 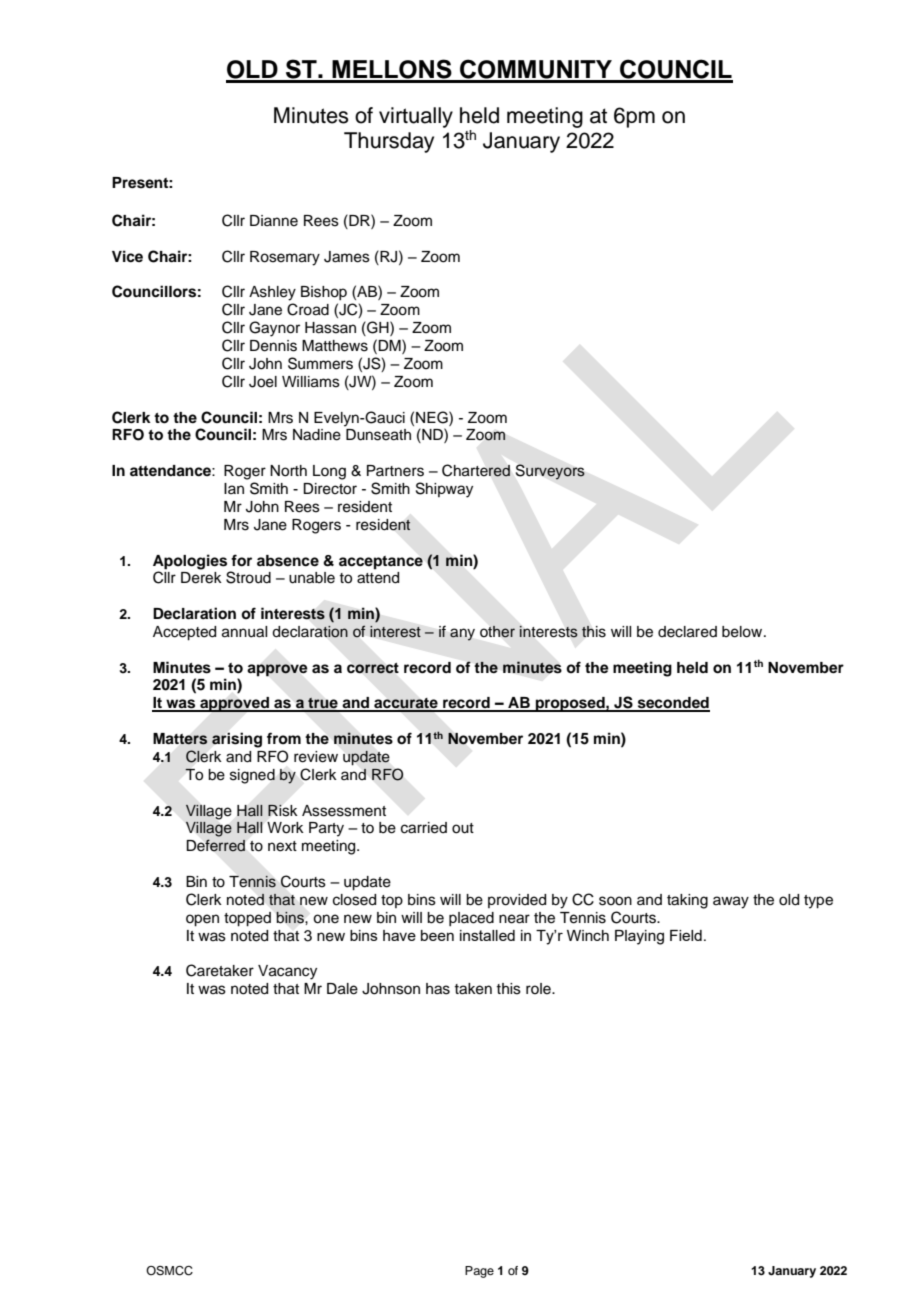 What do you see at coordinates (673, 704) in the document?
I see `seconded` at bounding box center [673, 704].
